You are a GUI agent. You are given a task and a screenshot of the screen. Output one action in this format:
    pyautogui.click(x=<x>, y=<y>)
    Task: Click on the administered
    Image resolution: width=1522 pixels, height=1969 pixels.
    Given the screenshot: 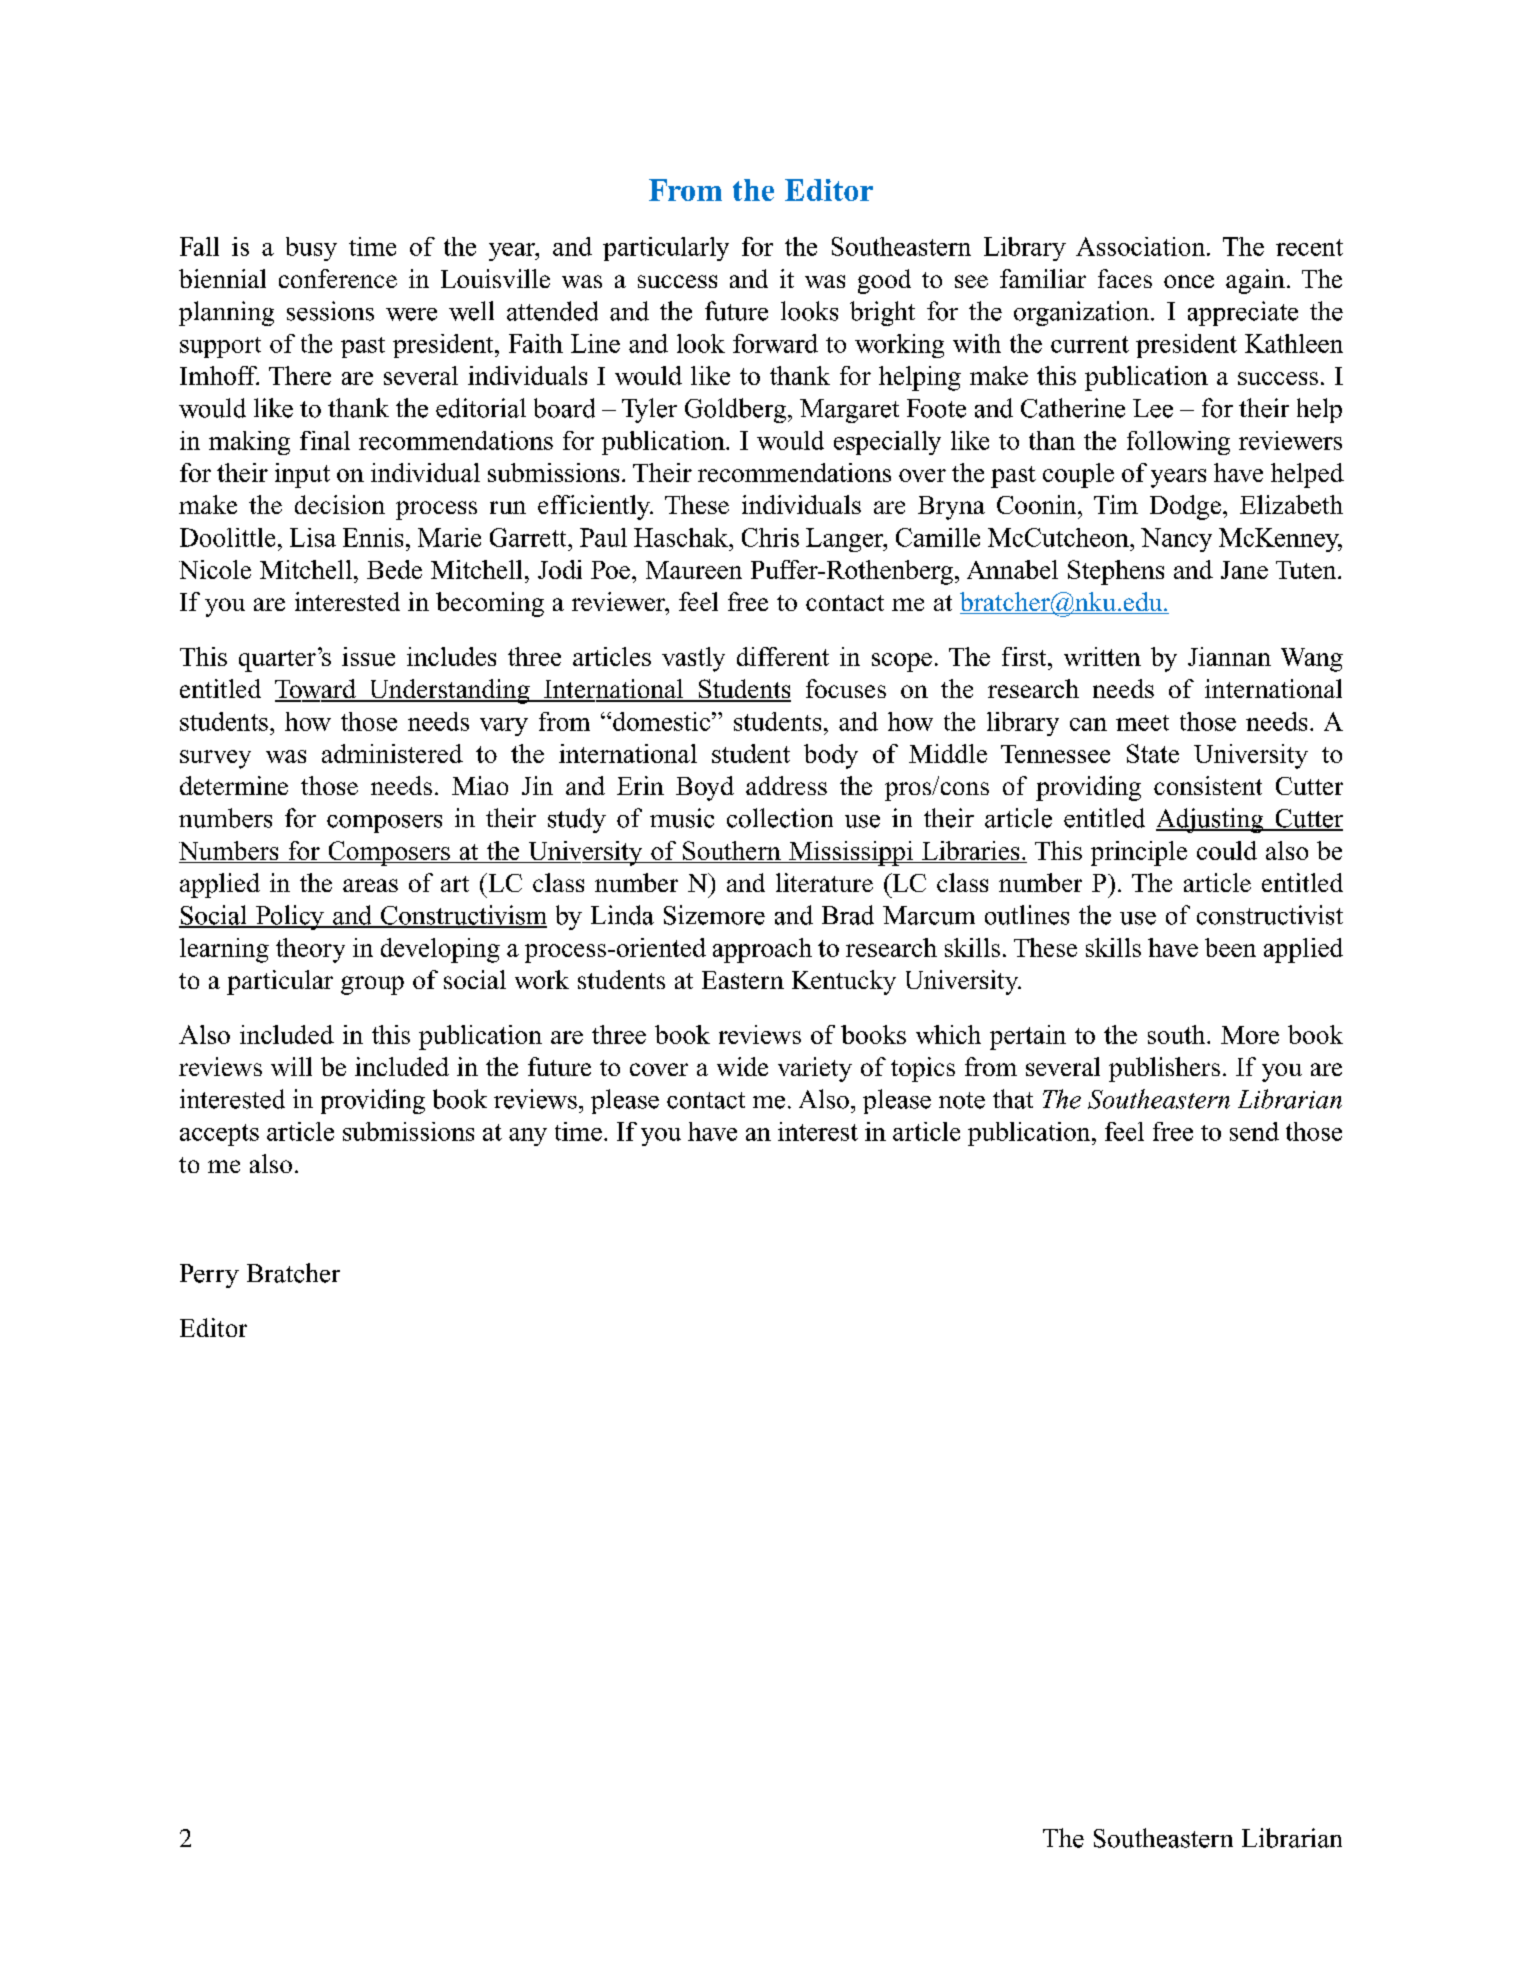 What is the action you would take?
    pyautogui.click(x=392, y=753)
